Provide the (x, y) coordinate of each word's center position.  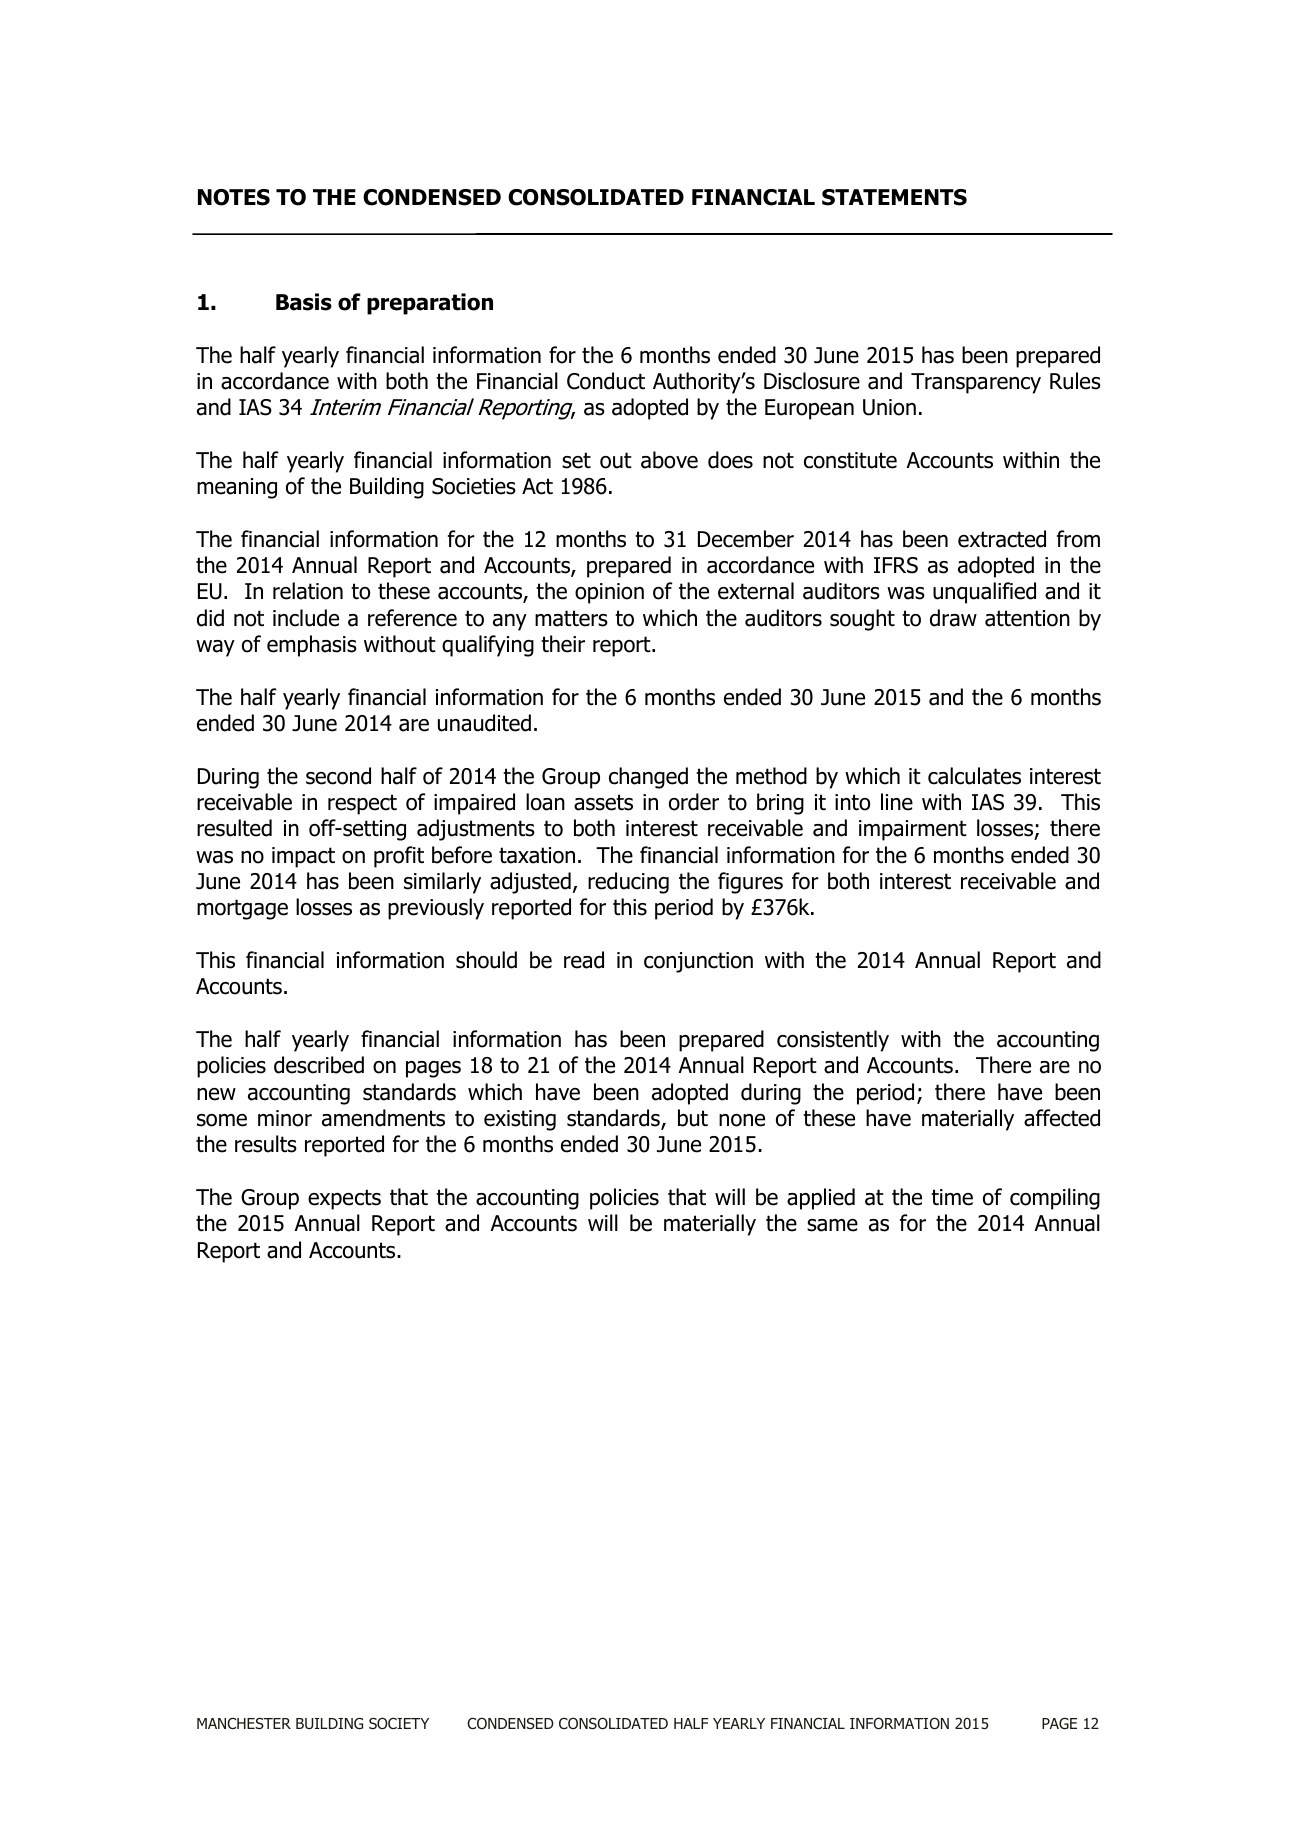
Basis (304, 302)
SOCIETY (399, 1723)
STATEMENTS (894, 197)
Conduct (606, 381)
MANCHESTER (244, 1723)
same (832, 1225)
